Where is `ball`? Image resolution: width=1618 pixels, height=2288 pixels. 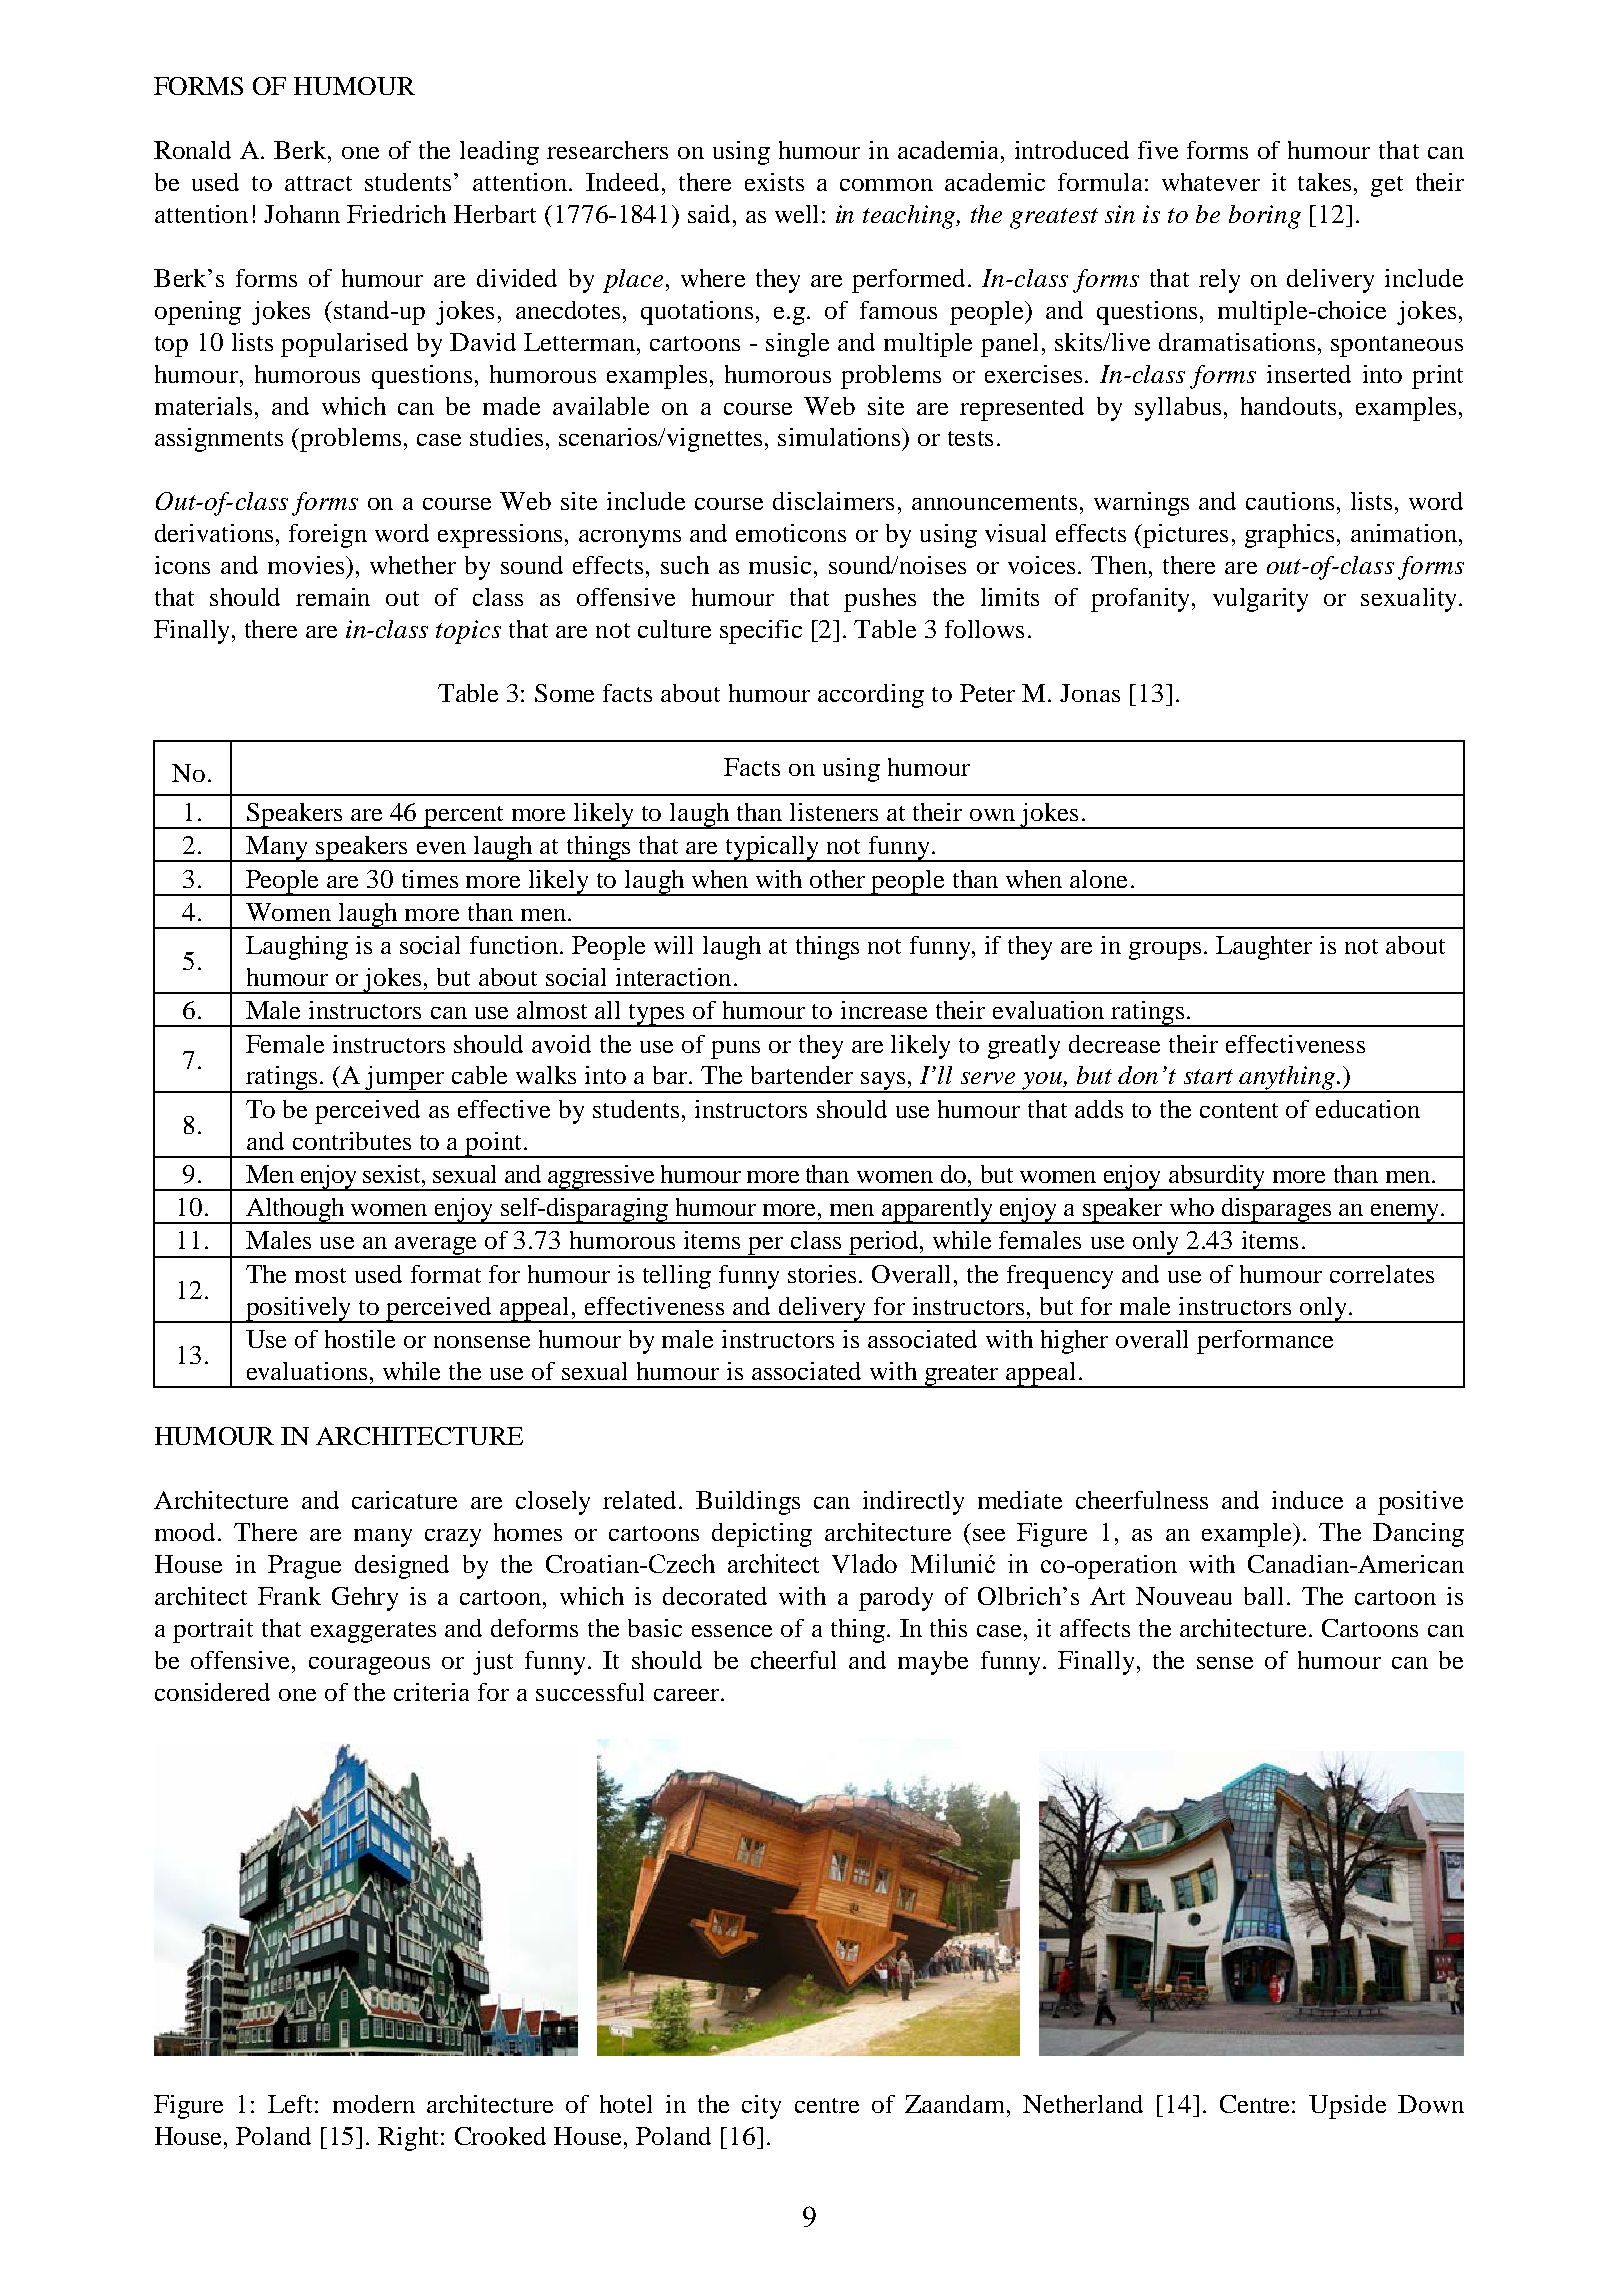 ball is located at coordinates (1263, 1596).
